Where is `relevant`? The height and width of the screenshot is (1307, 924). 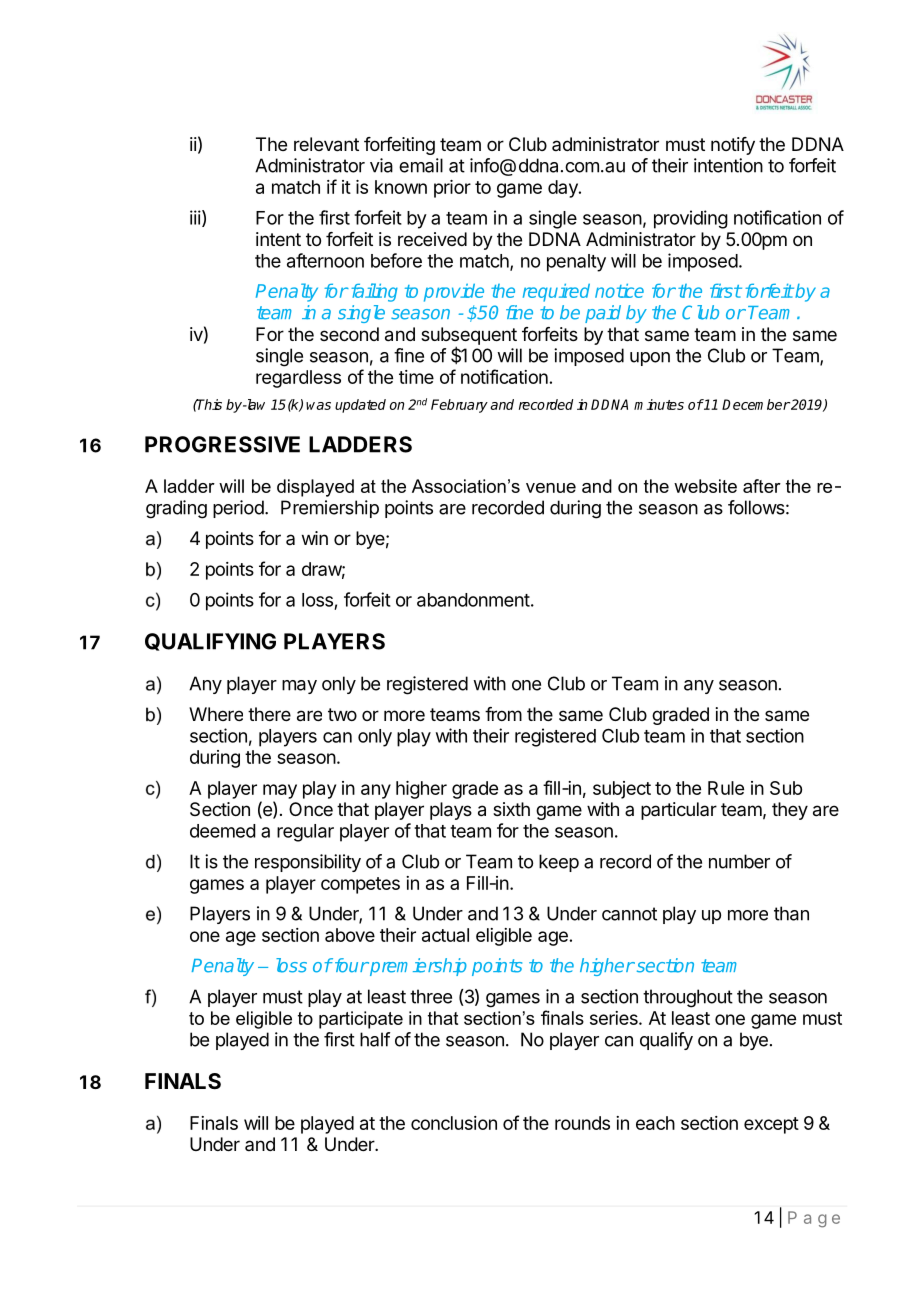
relevant is located at coordinates (326, 144).
